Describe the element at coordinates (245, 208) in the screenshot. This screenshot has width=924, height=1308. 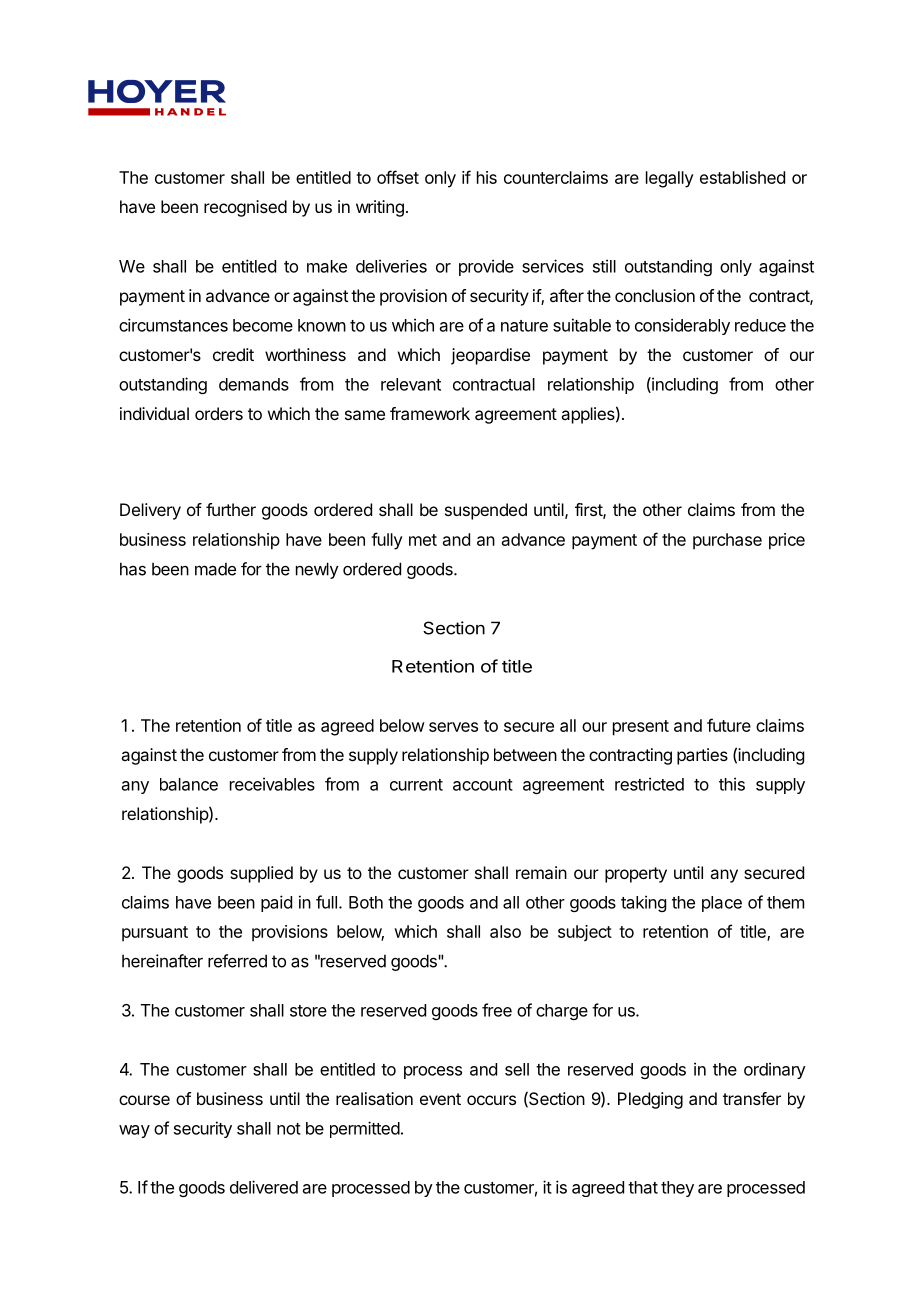
I see `recognised` at that location.
